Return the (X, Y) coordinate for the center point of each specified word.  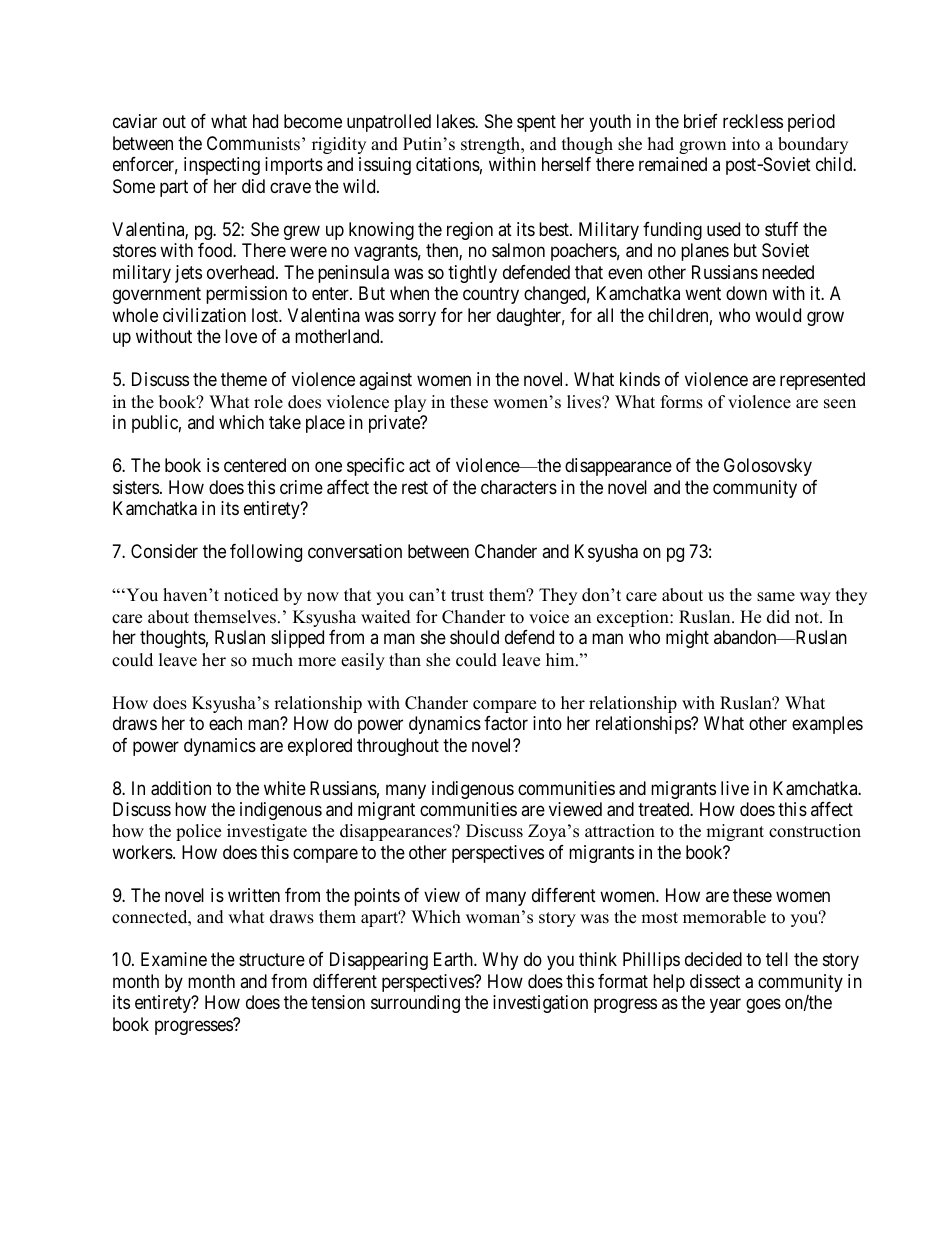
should (474, 637)
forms (682, 402)
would (778, 315)
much (272, 660)
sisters (136, 487)
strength (492, 145)
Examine (174, 959)
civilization (204, 315)
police (198, 832)
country (491, 296)
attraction (620, 831)
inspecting (222, 166)
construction (815, 831)
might (687, 639)
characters (519, 487)
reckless (753, 121)
